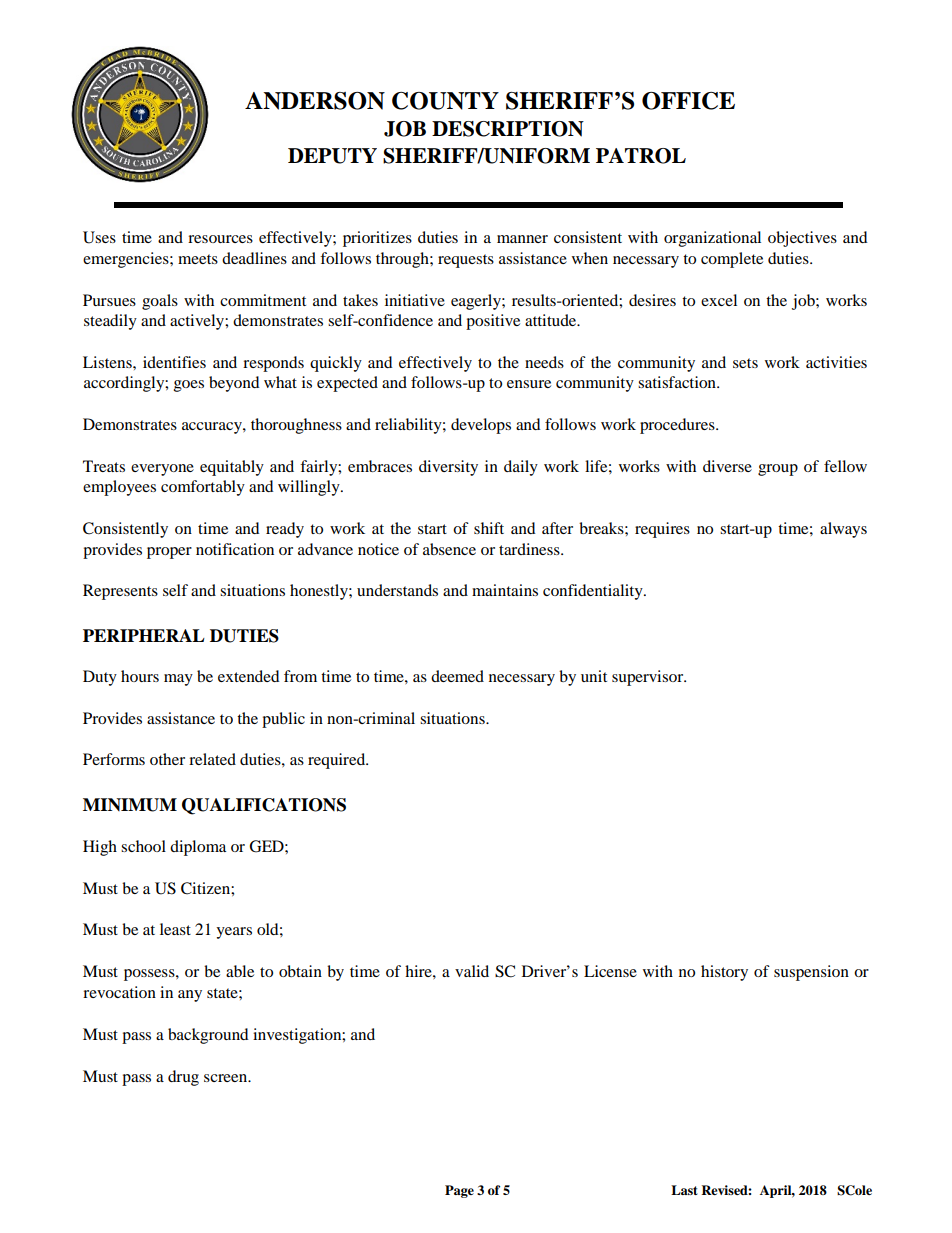 This page has height=1233, width=952. What do you see at coordinates (481, 426) in the page?
I see `develops` at bounding box center [481, 426].
